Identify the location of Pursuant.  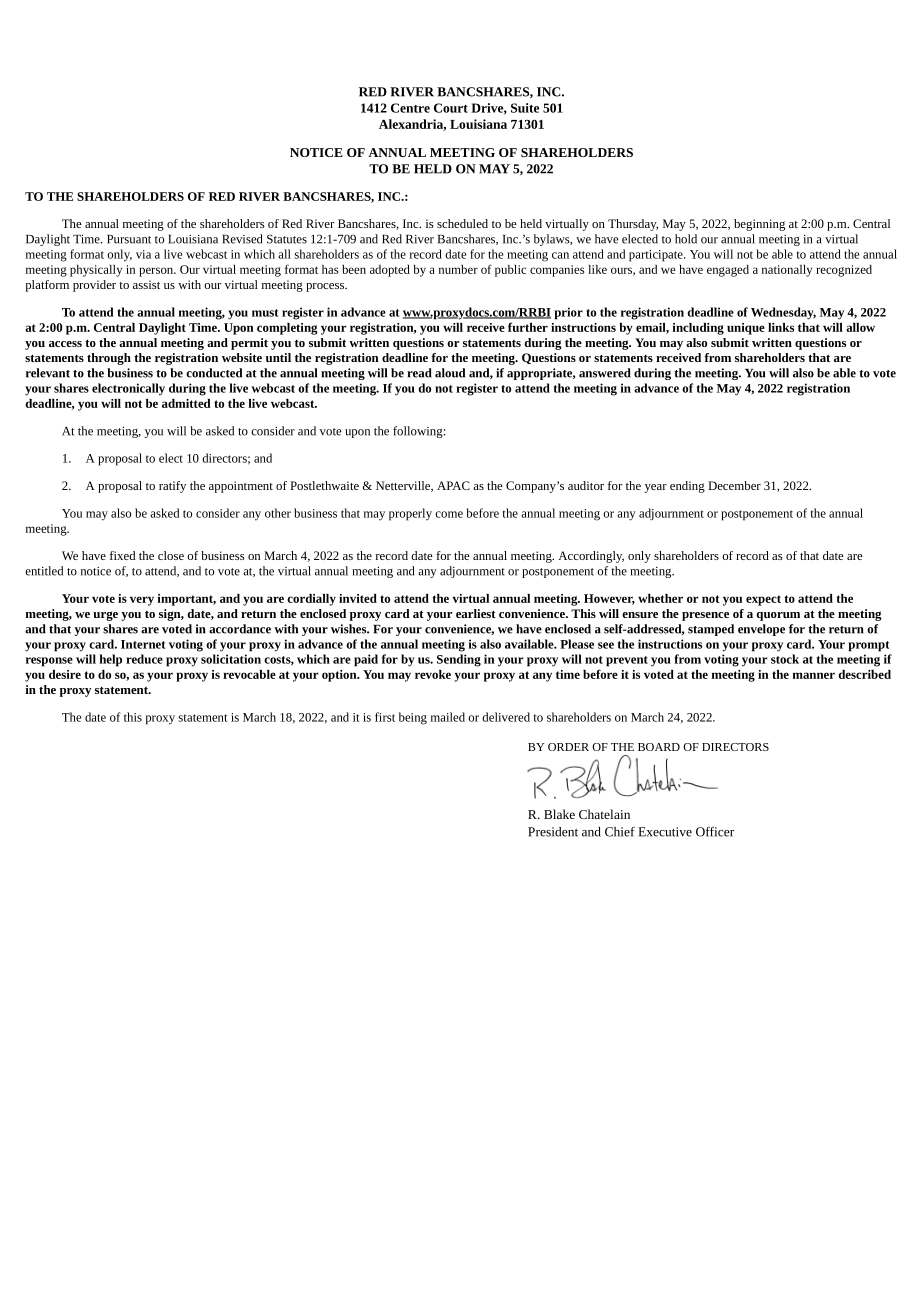
(129, 239).
